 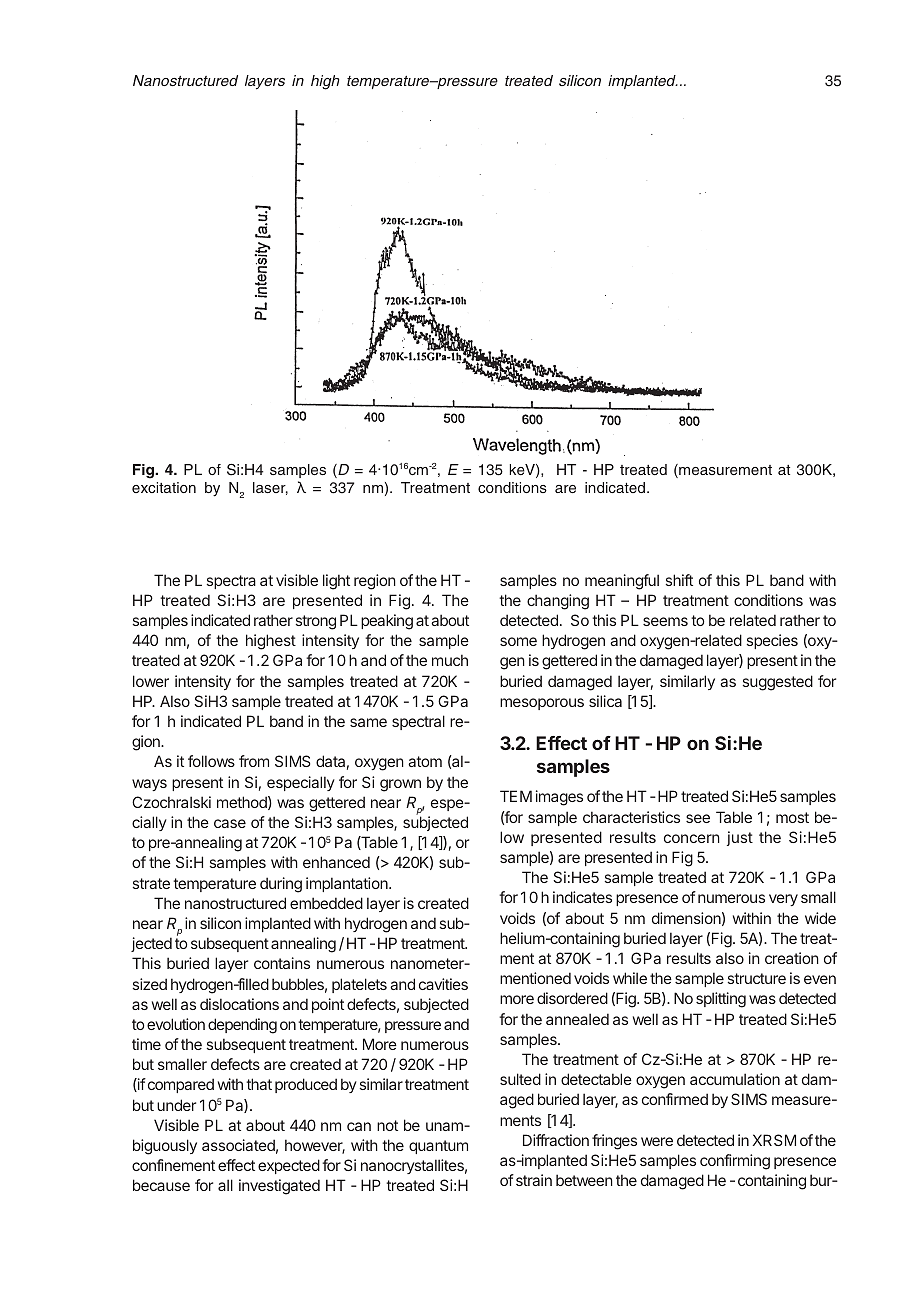 What do you see at coordinates (542, 704) in the screenshot?
I see `mesoporous` at bounding box center [542, 704].
